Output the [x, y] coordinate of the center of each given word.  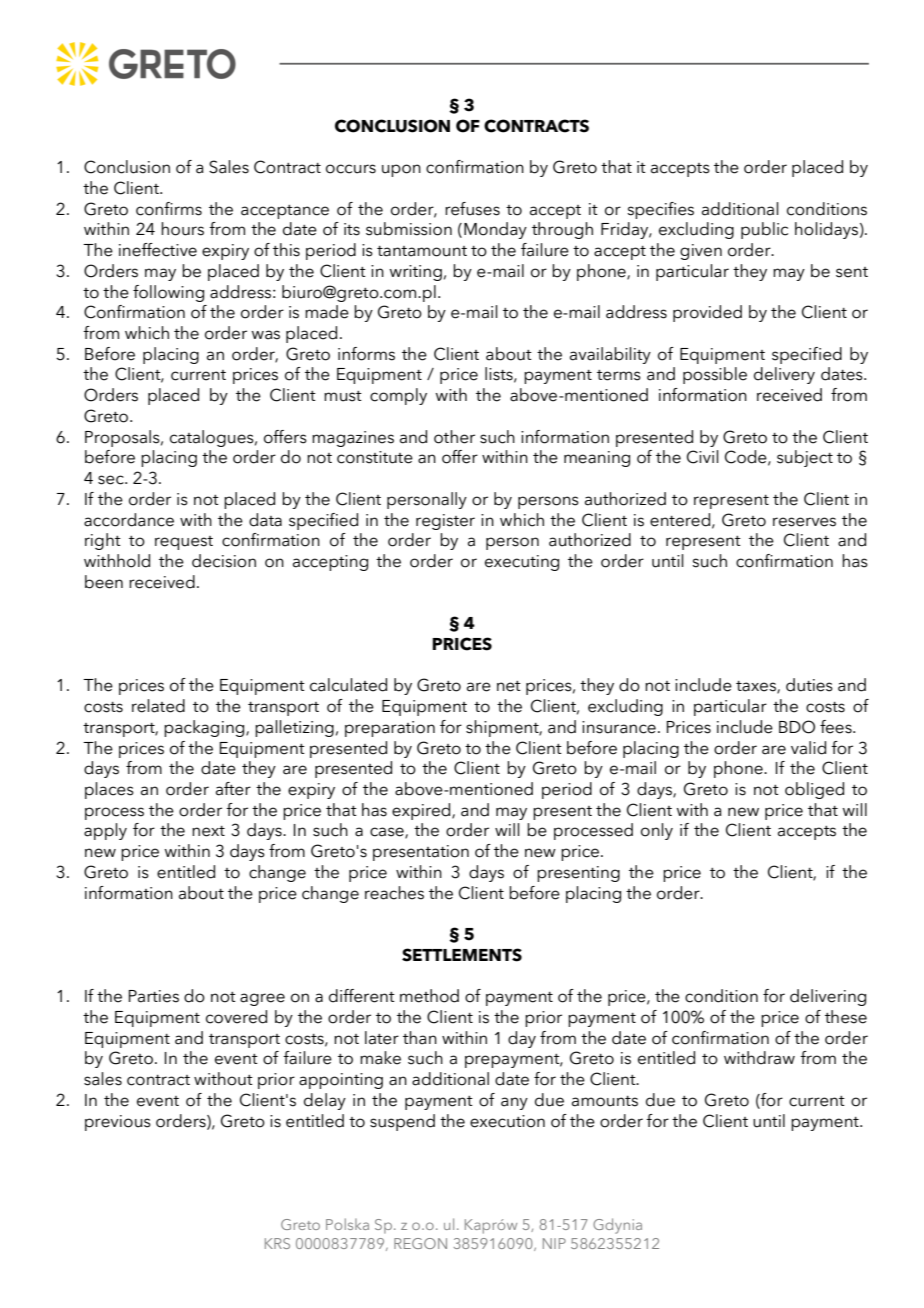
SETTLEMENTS [462, 955]
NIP [554, 1243]
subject [805, 458]
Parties [154, 996]
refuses [472, 209]
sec [112, 480]
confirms [169, 209]
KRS [277, 1243]
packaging [205, 728]
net [509, 686]
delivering [828, 997]
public [764, 230]
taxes [757, 687]
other [454, 437]
